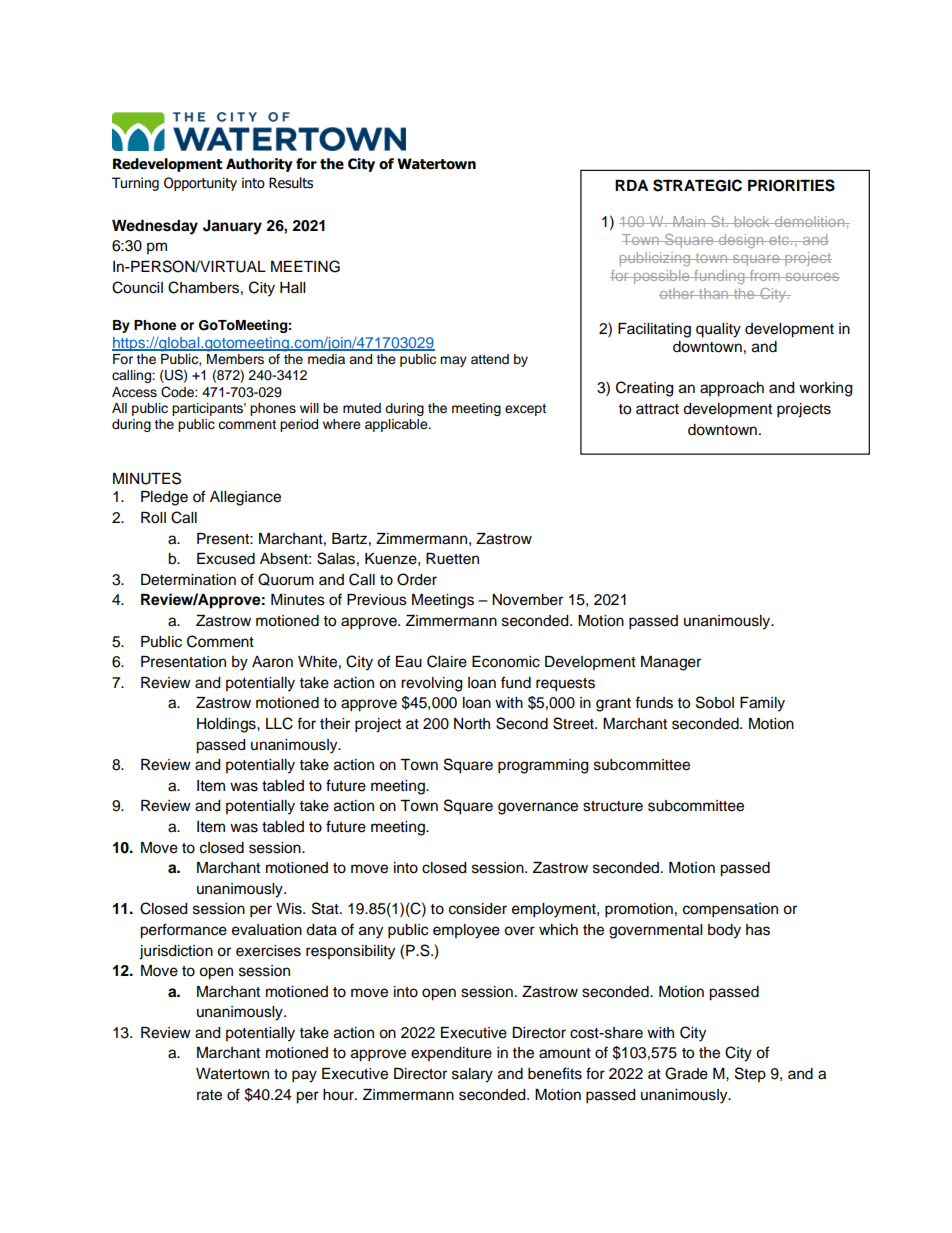 This image has height=1233, width=952. Describe the element at coordinates (304, 1076) in the image. I see `pay` at that location.
